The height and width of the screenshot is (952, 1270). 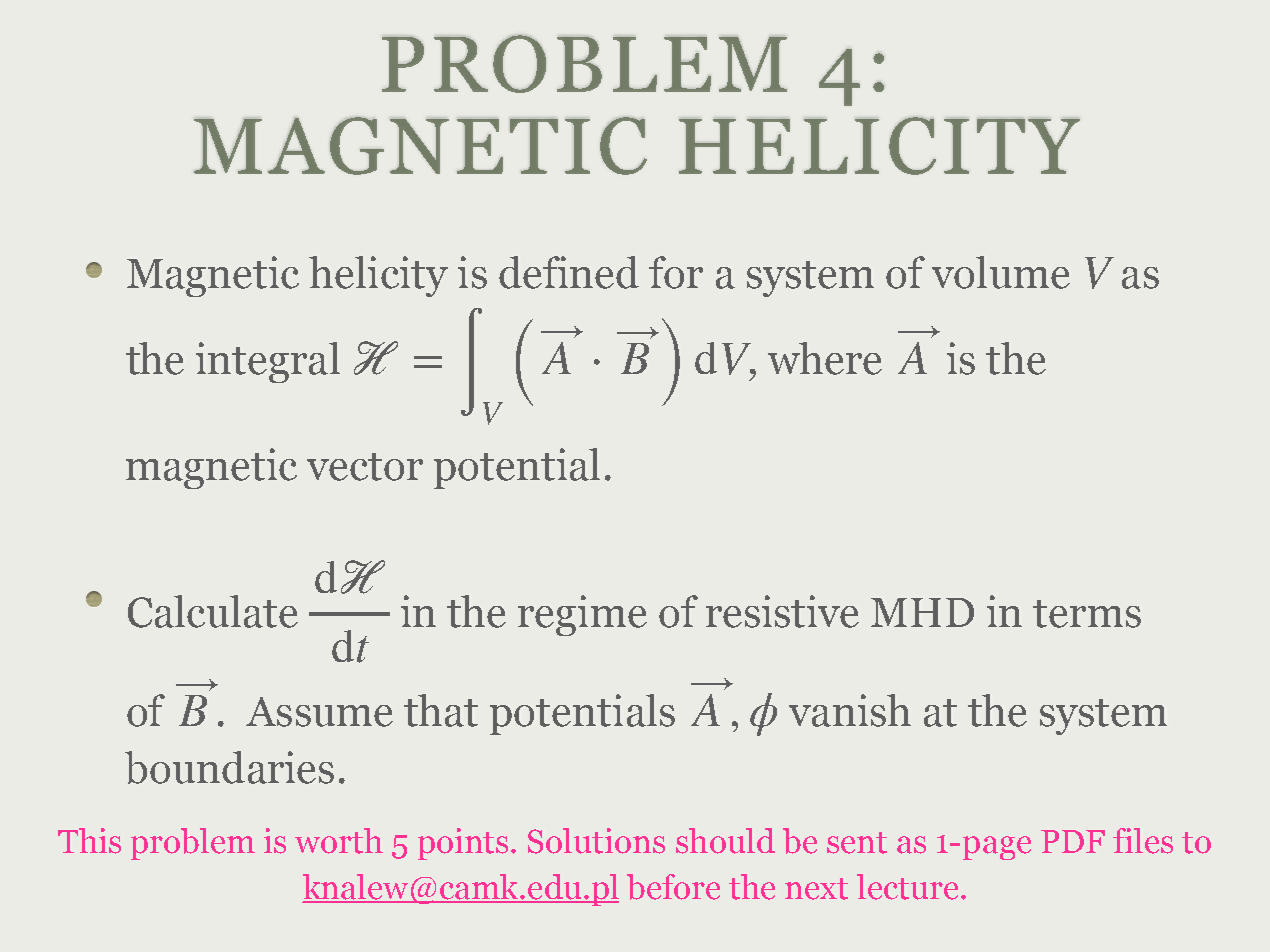 I want to click on worth, so click(x=339, y=841).
